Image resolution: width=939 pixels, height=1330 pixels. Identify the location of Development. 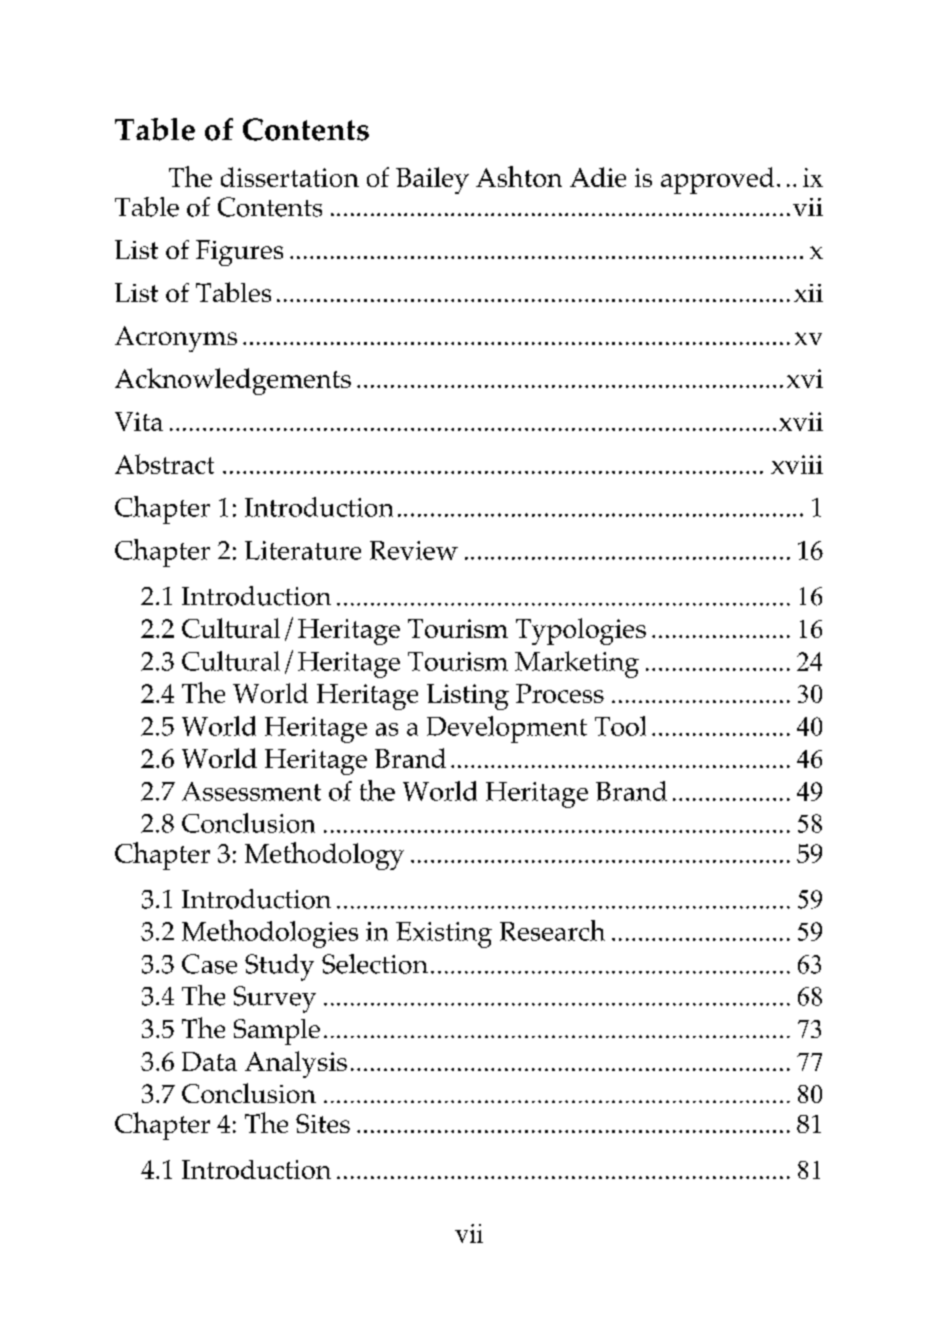
(507, 729).
